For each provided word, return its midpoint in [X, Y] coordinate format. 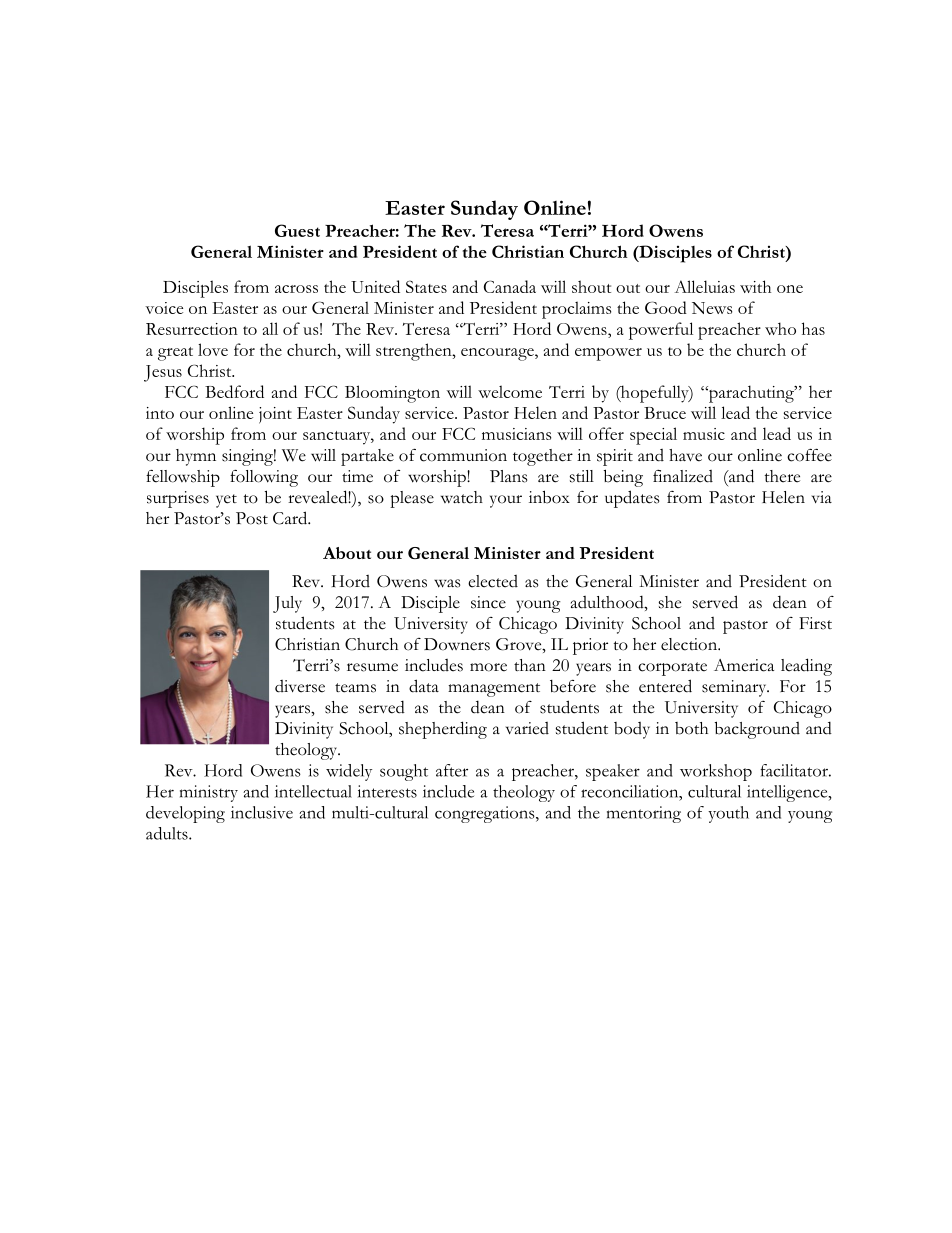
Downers [457, 644]
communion [463, 455]
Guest [297, 230]
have [685, 455]
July [287, 604]
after [452, 770]
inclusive [262, 812]
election [690, 644]
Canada [510, 286]
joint [275, 415]
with [755, 286]
